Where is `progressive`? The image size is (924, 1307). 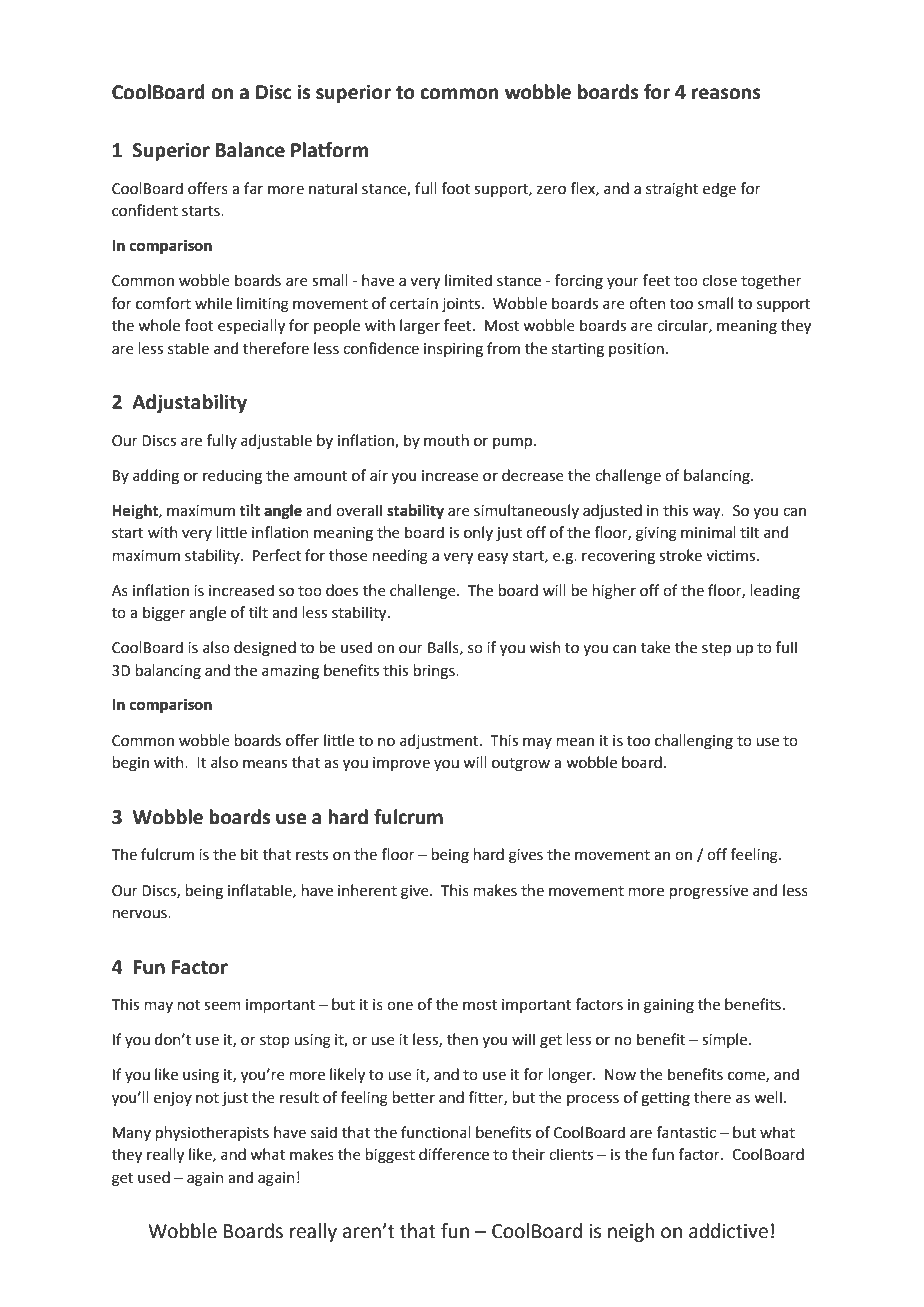 progressive is located at coordinates (709, 892).
